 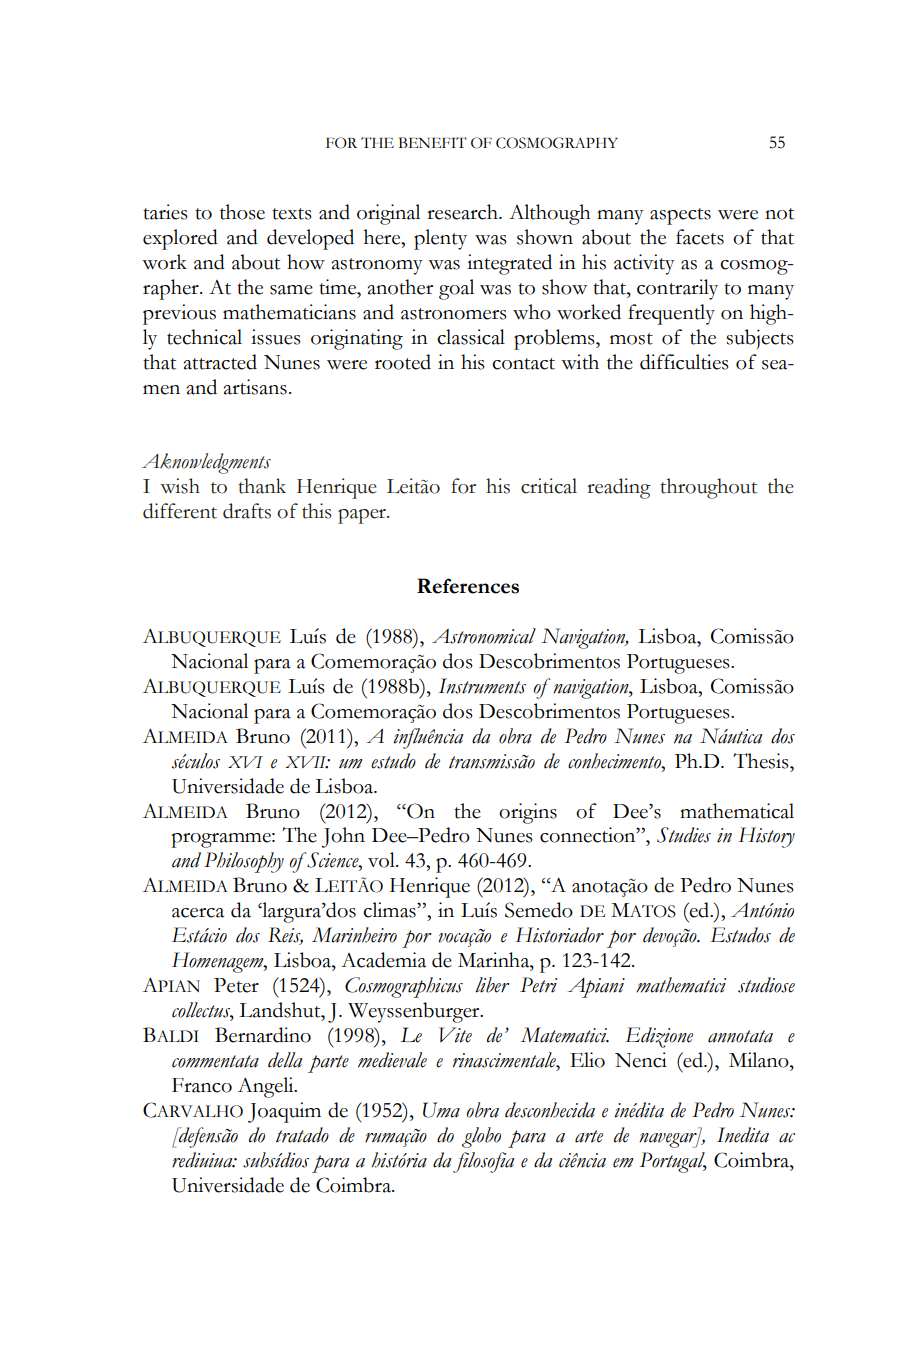 What do you see at coordinates (762, 761) in the screenshot?
I see `Thesis` at bounding box center [762, 761].
